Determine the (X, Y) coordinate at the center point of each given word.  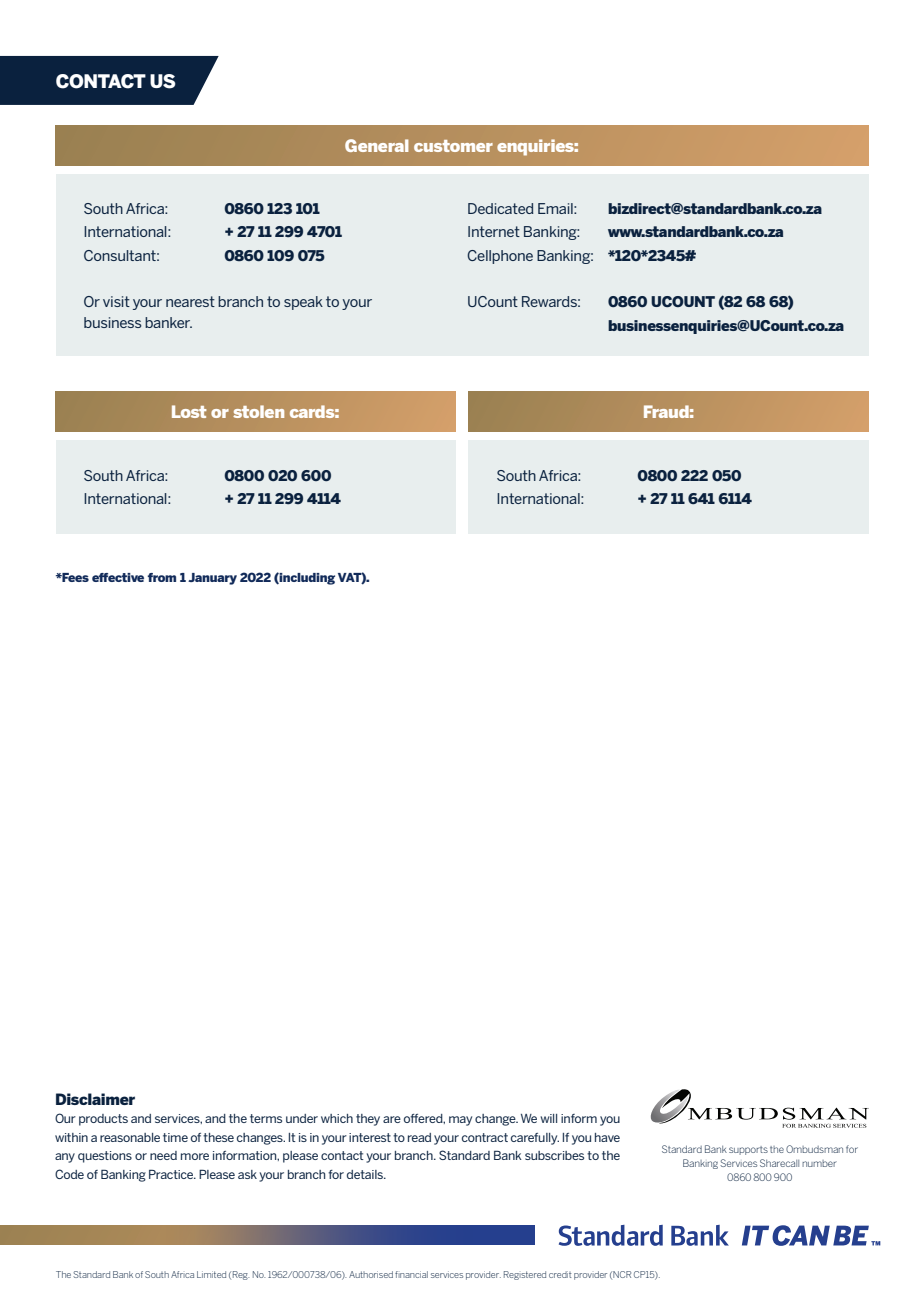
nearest (190, 301)
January (212, 579)
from (162, 577)
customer (453, 146)
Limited (211, 1274)
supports (748, 1150)
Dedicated (501, 208)
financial (411, 1274)
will (549, 1118)
